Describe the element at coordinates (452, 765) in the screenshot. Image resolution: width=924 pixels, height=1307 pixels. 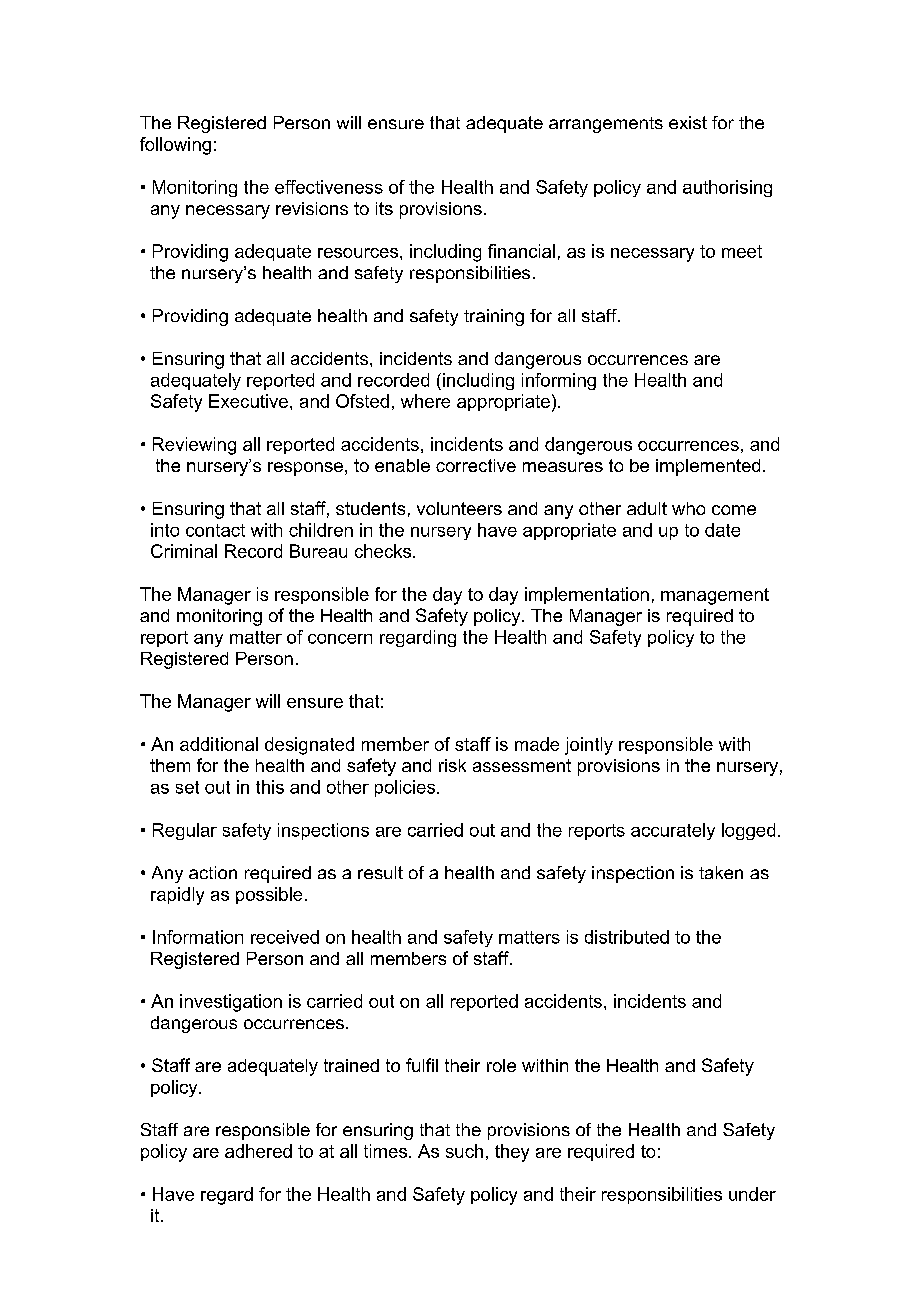
I see `risk` at that location.
